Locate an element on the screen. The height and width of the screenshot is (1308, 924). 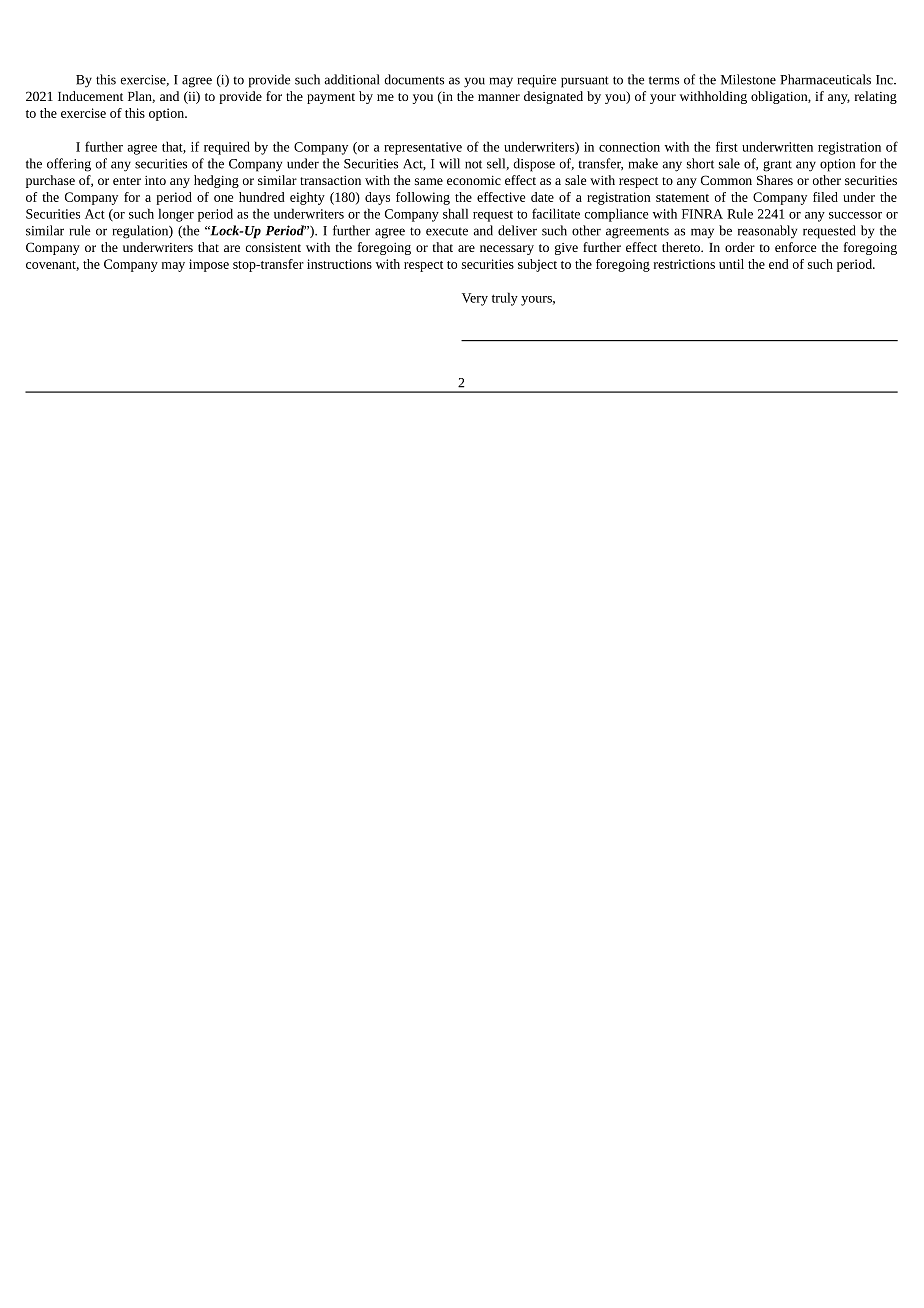
documents is located at coordinates (414, 79).
